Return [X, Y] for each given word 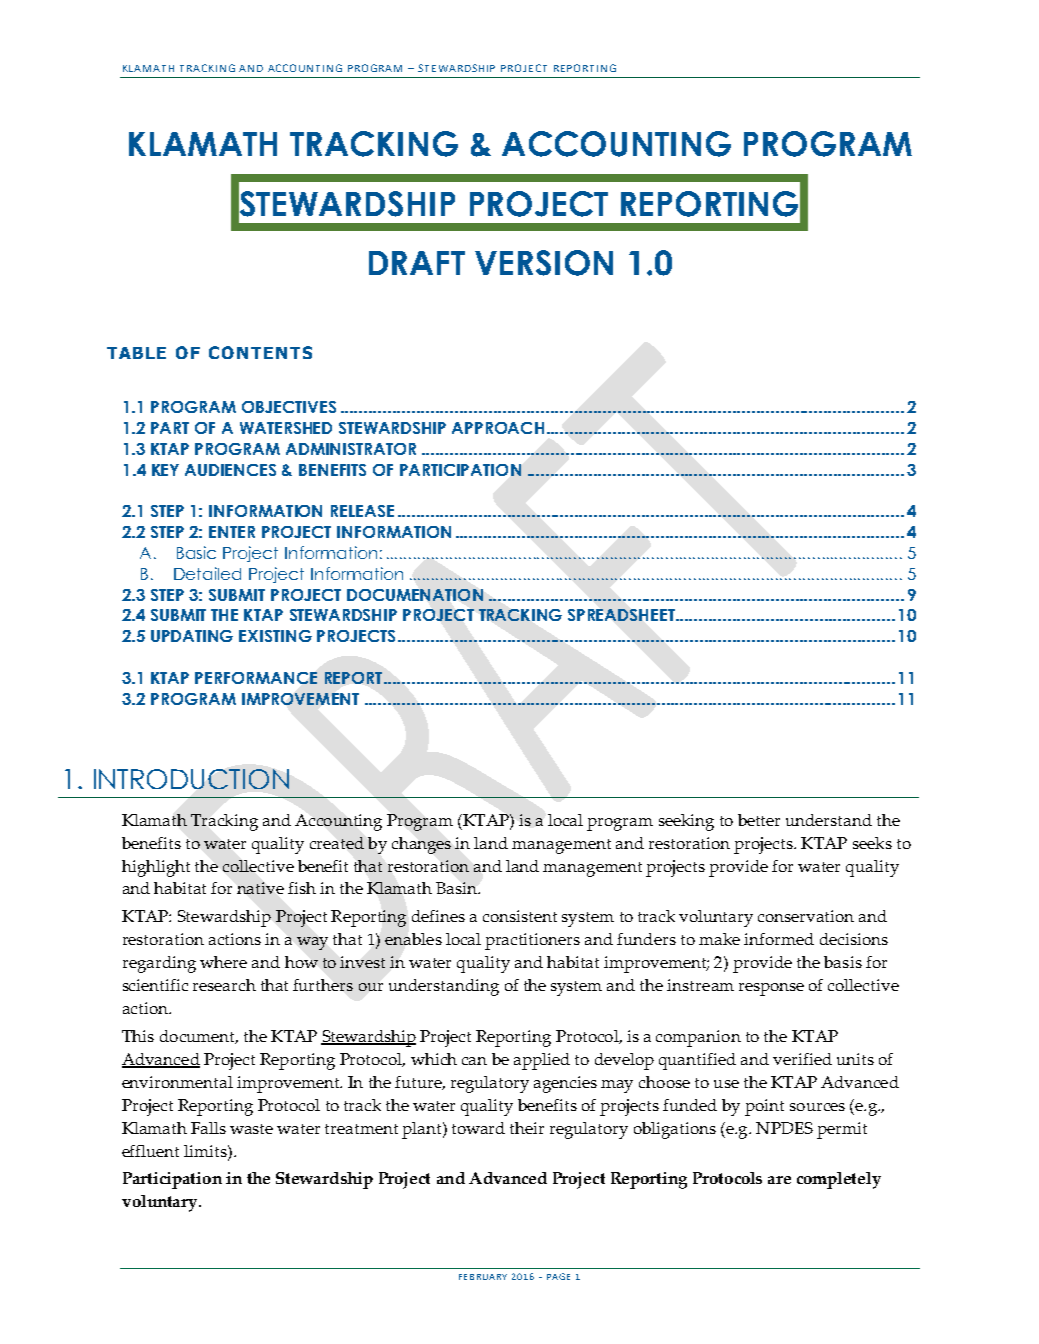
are [779, 1180]
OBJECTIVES [289, 407]
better [759, 820]
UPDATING [192, 636]
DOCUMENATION [415, 595]
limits [206, 1151]
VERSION [544, 263]
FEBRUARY [483, 1277]
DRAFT [417, 263]
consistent [520, 916]
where [223, 962]
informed [779, 939]
